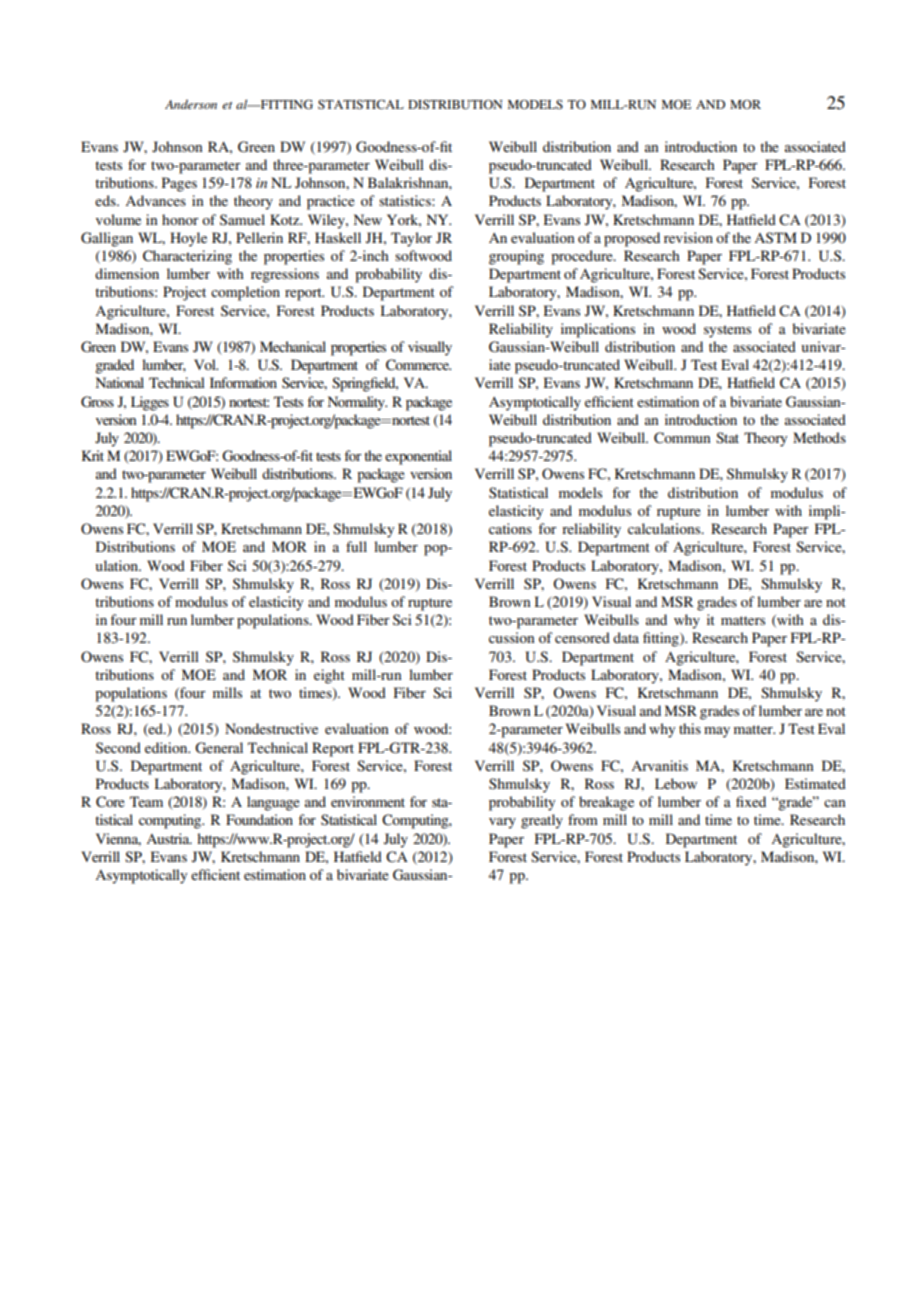 The width and height of the page is (904, 1316). Describe the element at coordinates (418, 365) in the page. I see `Commerce` at that location.
